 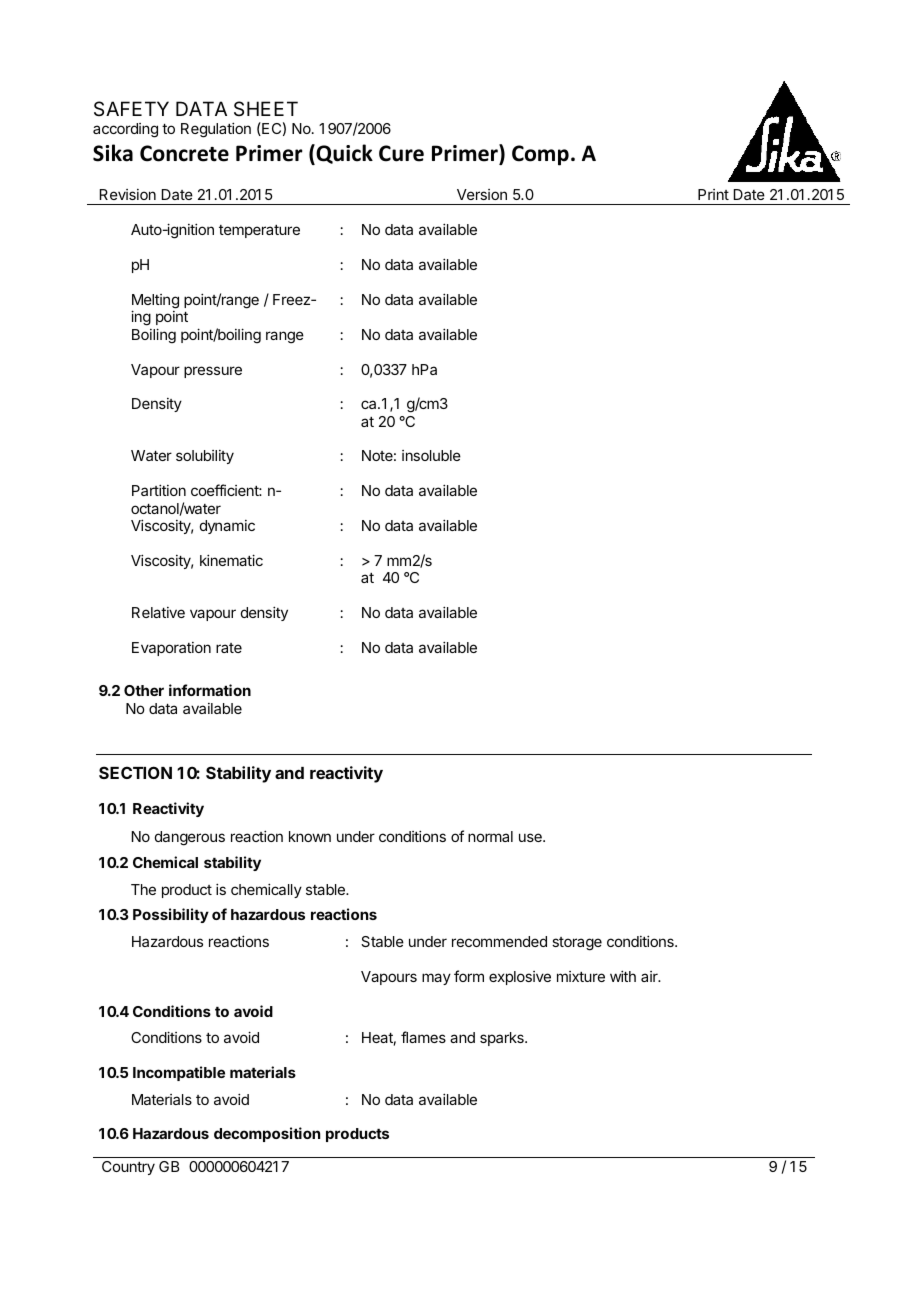 What do you see at coordinates (229, 648) in the image?
I see `rate` at bounding box center [229, 648].
